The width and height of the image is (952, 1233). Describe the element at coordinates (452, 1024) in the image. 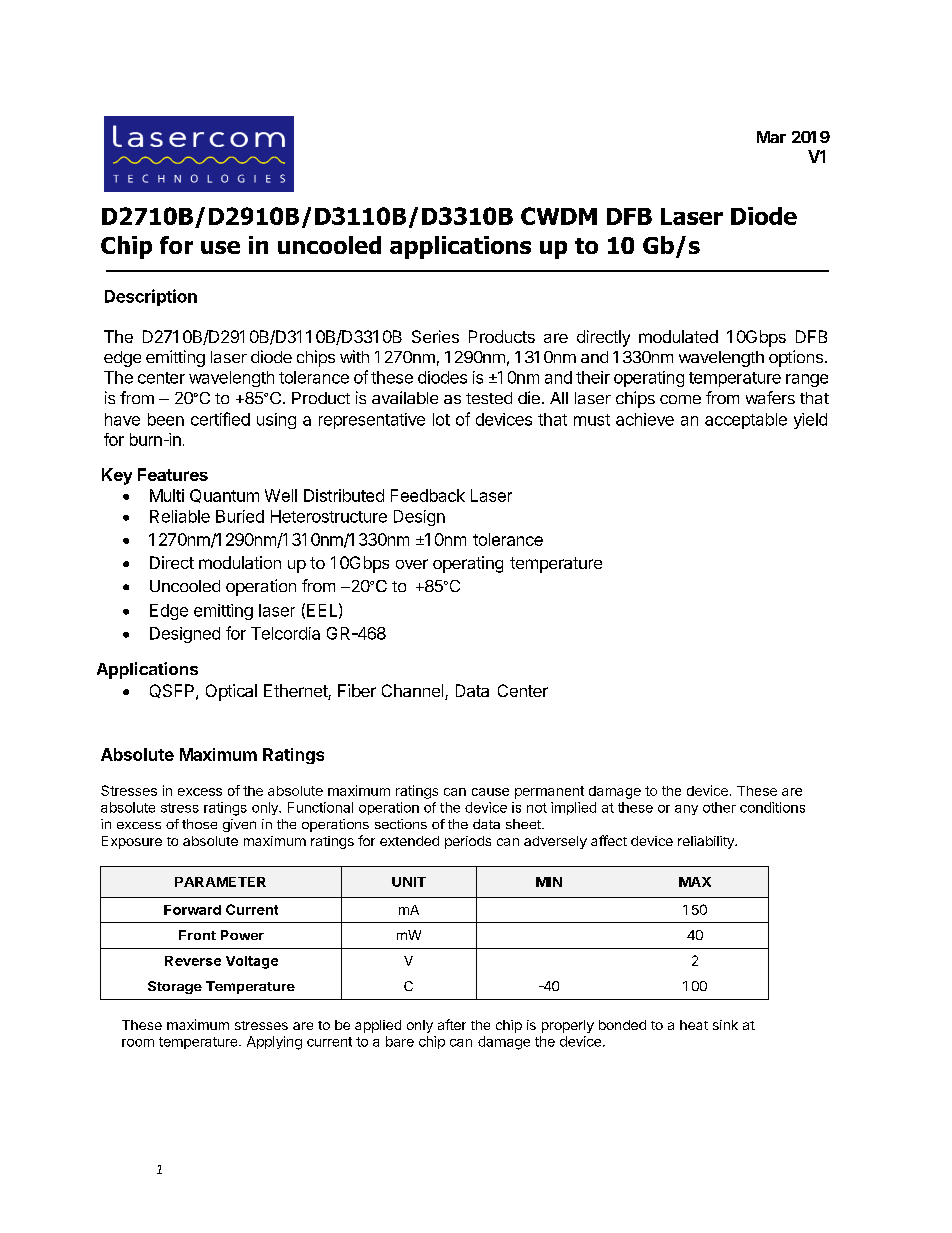

I see `after` at that location.
